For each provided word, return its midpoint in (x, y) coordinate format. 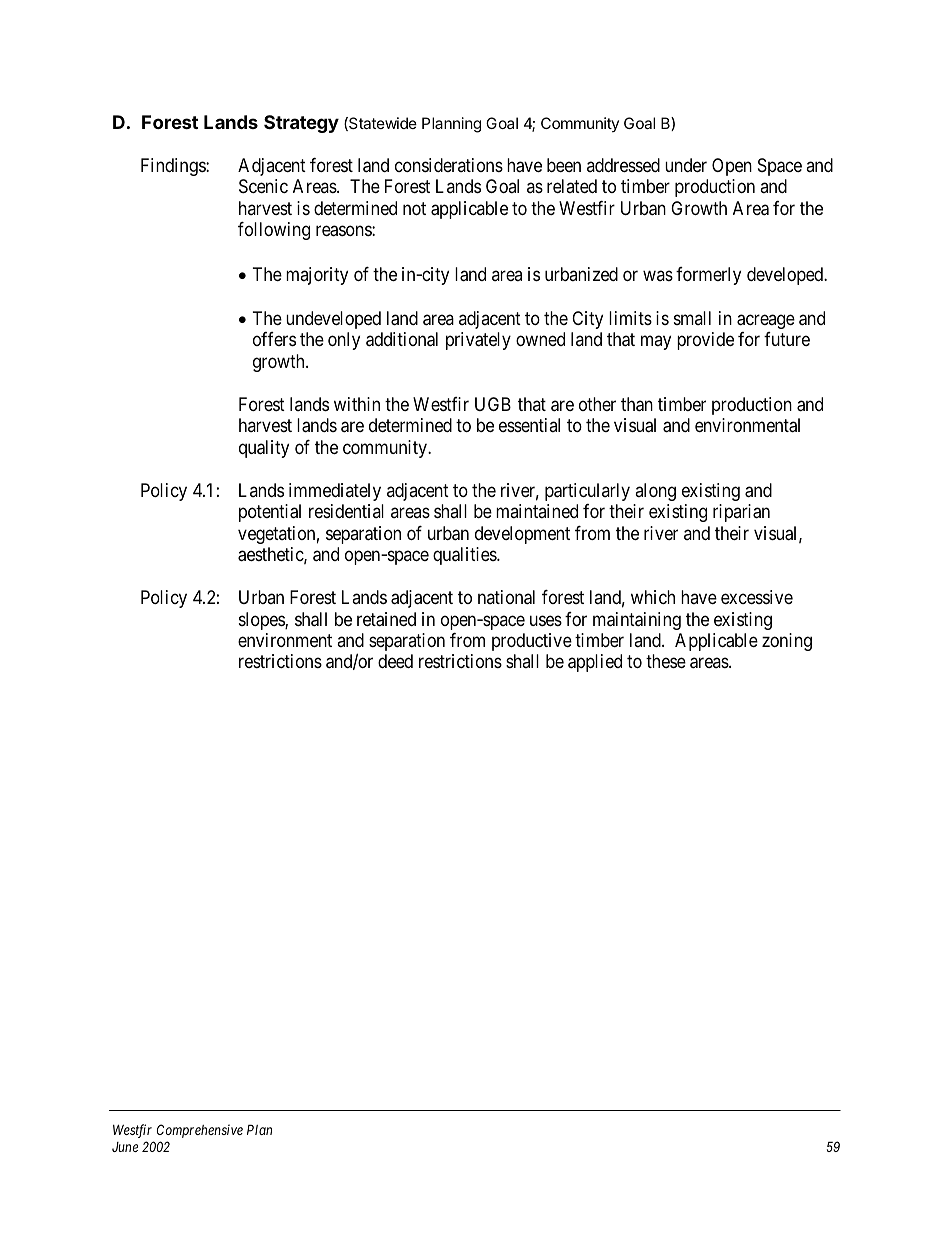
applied (595, 663)
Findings (174, 167)
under (686, 165)
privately (478, 341)
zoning (787, 642)
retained (386, 619)
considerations (449, 165)
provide (705, 341)
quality (264, 449)
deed (395, 661)
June (125, 1147)
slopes (262, 621)
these (666, 661)
